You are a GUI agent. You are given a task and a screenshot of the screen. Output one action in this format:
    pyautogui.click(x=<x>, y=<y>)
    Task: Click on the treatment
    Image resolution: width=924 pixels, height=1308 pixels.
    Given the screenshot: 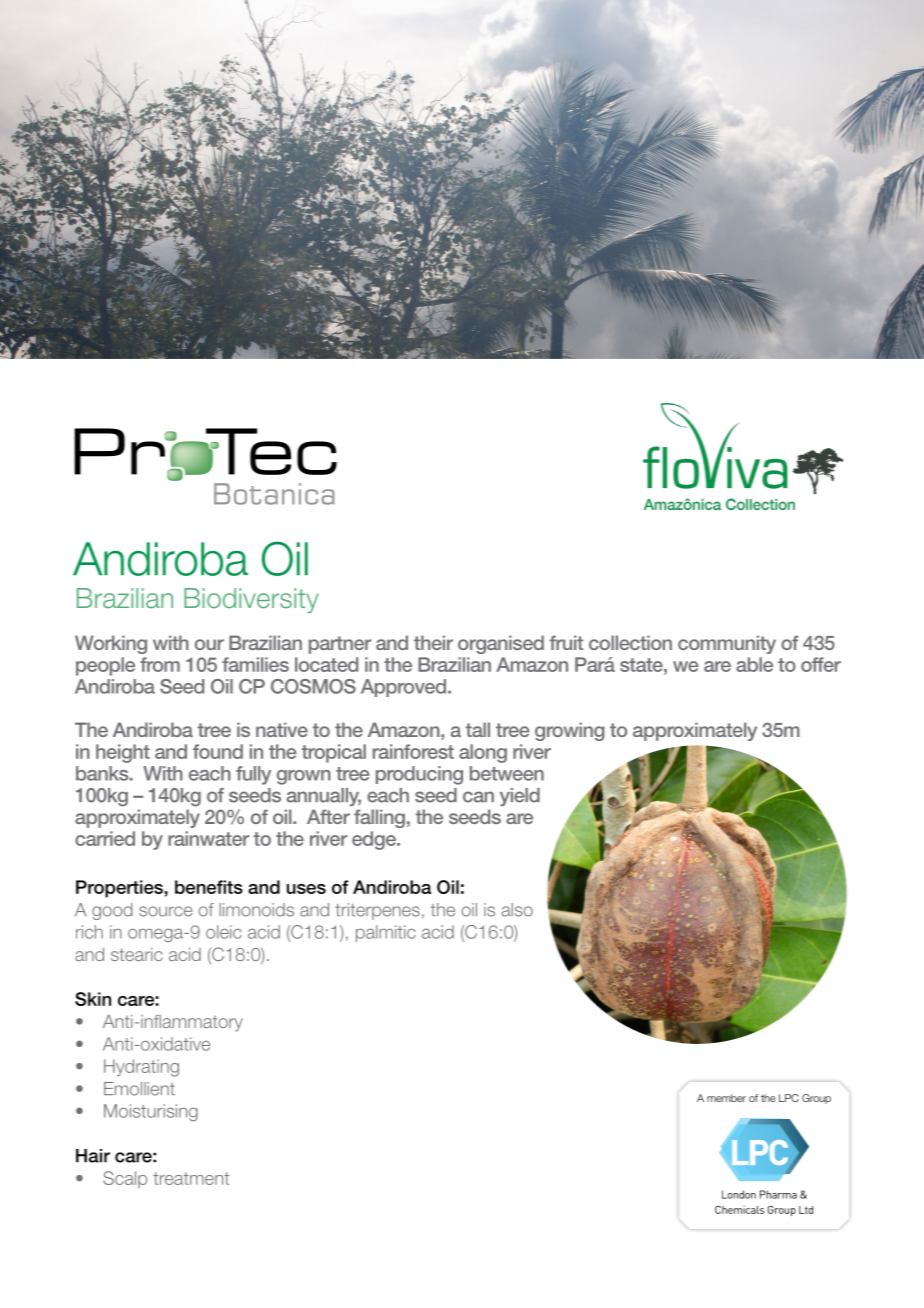 What is the action you would take?
    pyautogui.click(x=191, y=1178)
